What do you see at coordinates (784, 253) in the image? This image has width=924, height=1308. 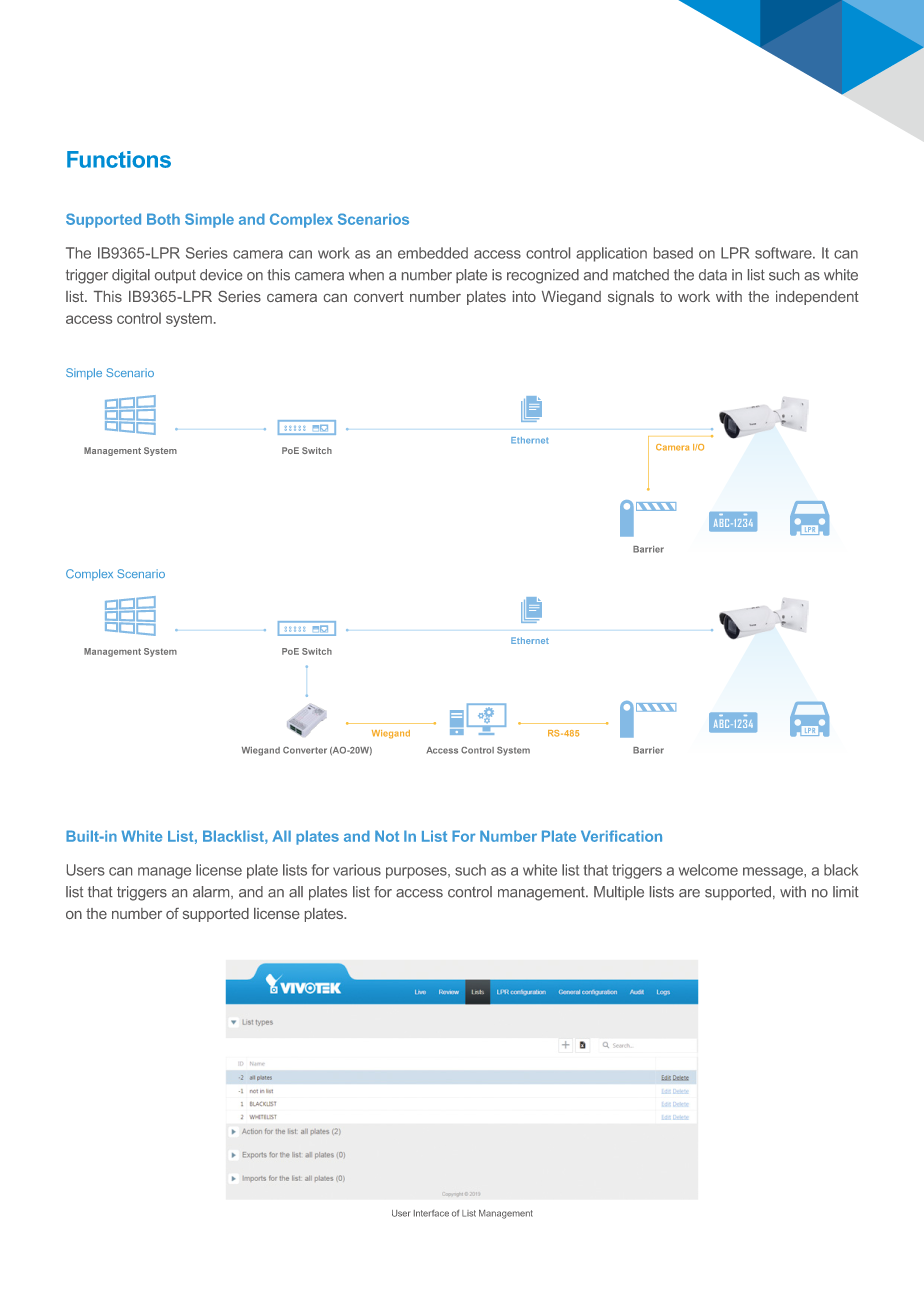 I see `software` at bounding box center [784, 253].
